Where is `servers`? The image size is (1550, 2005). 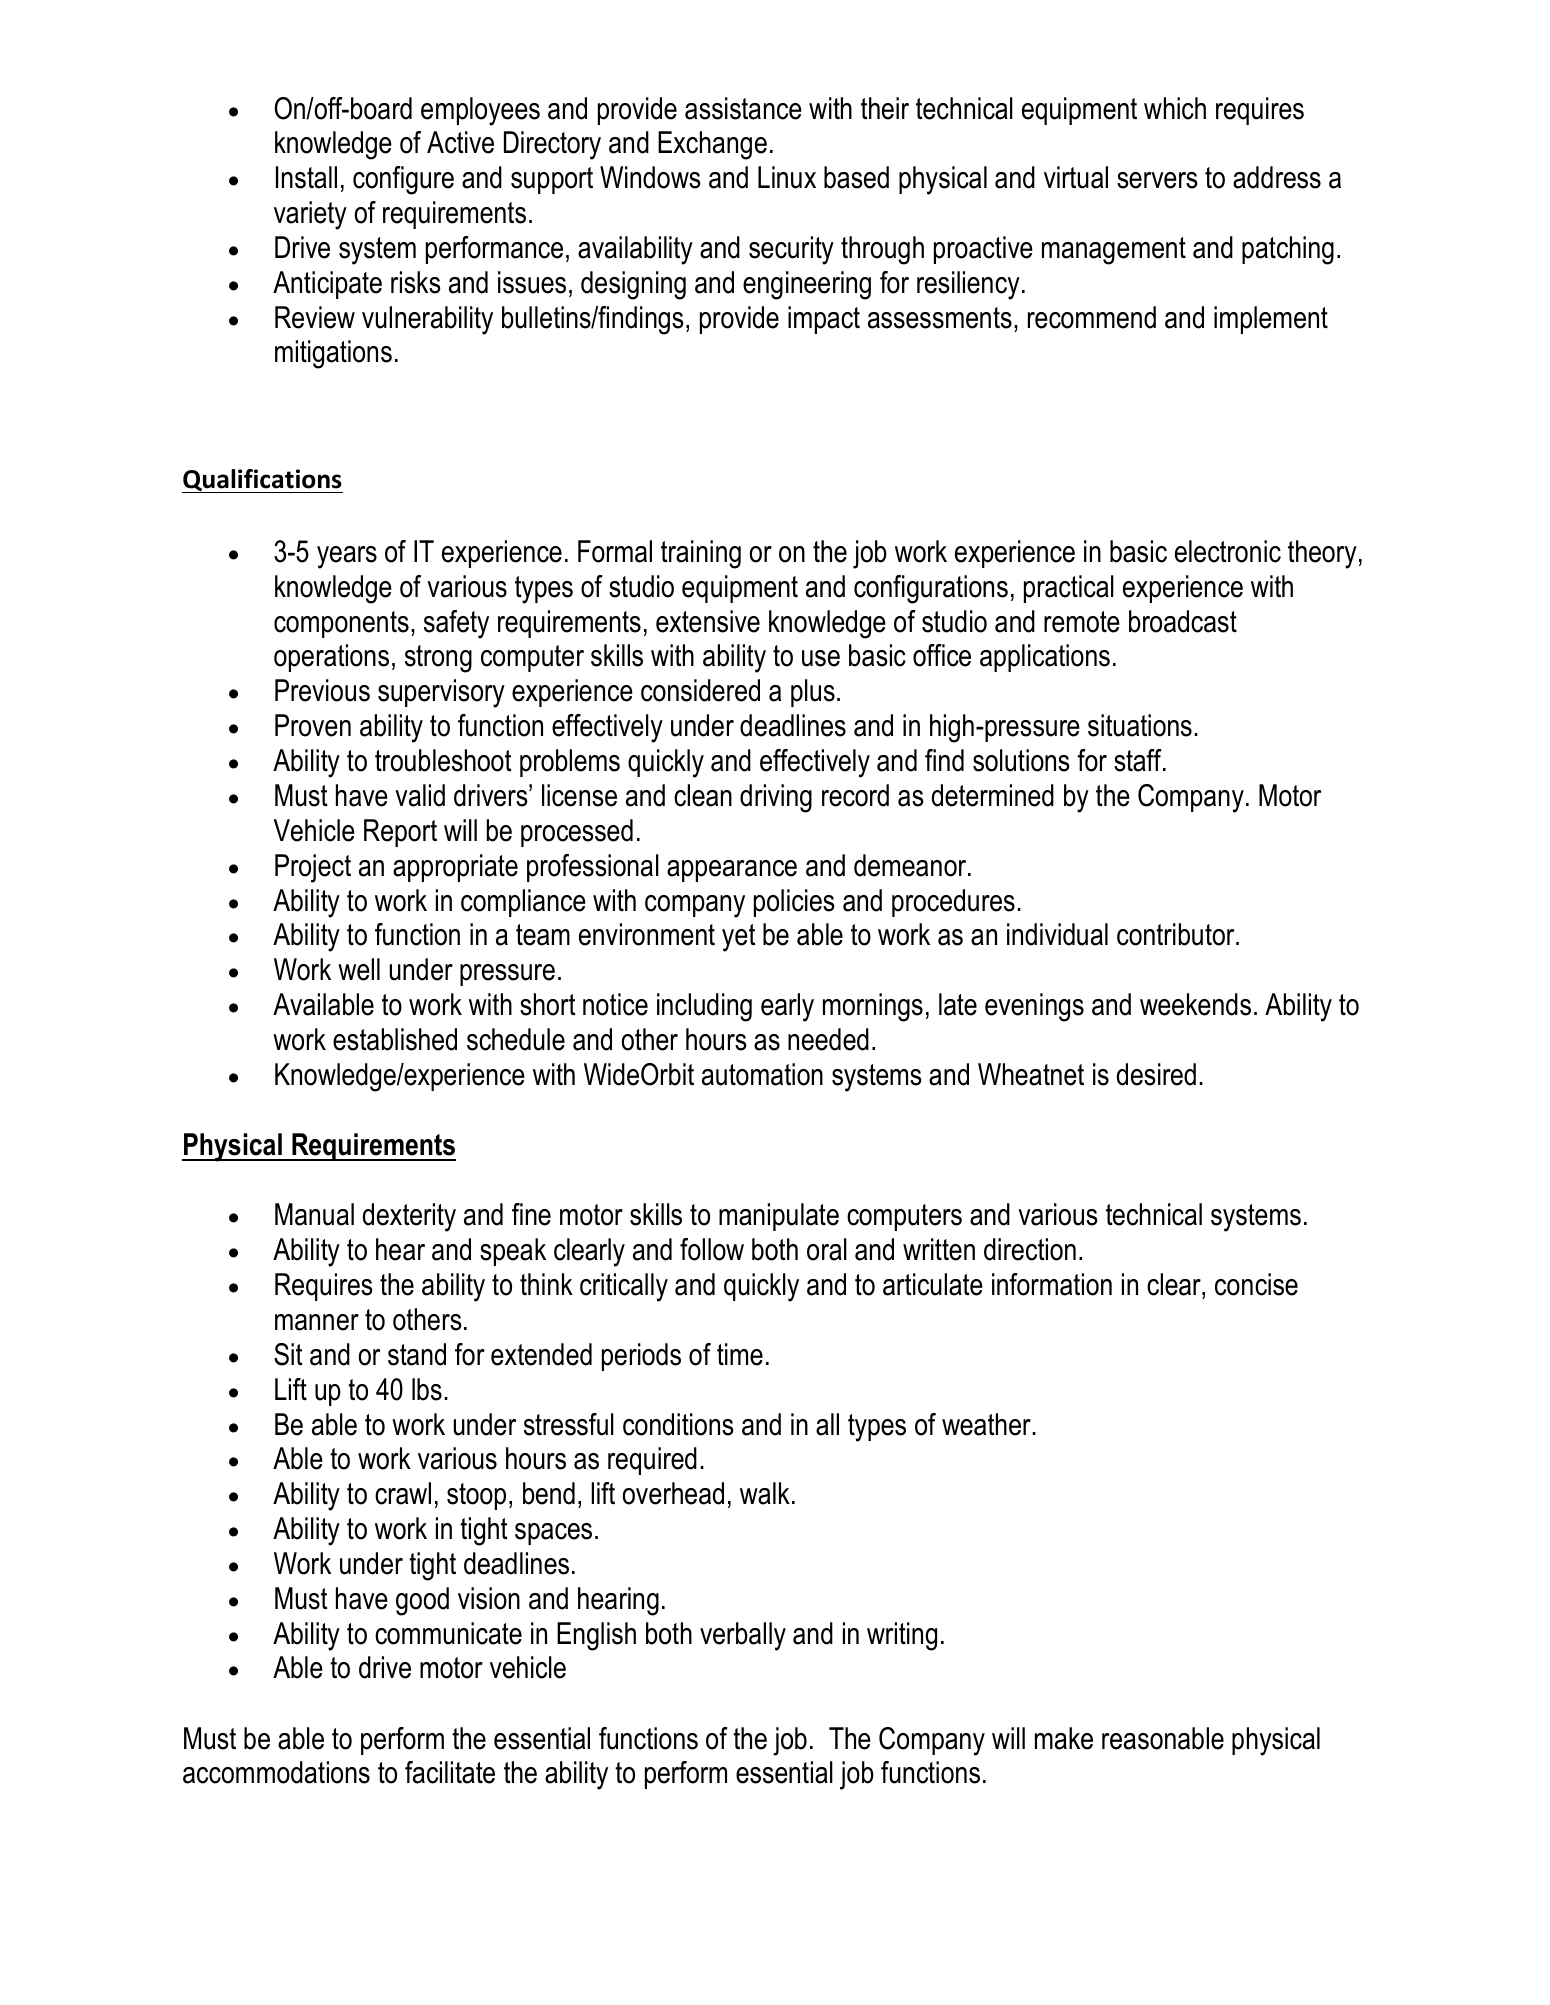
servers is located at coordinates (1157, 180).
